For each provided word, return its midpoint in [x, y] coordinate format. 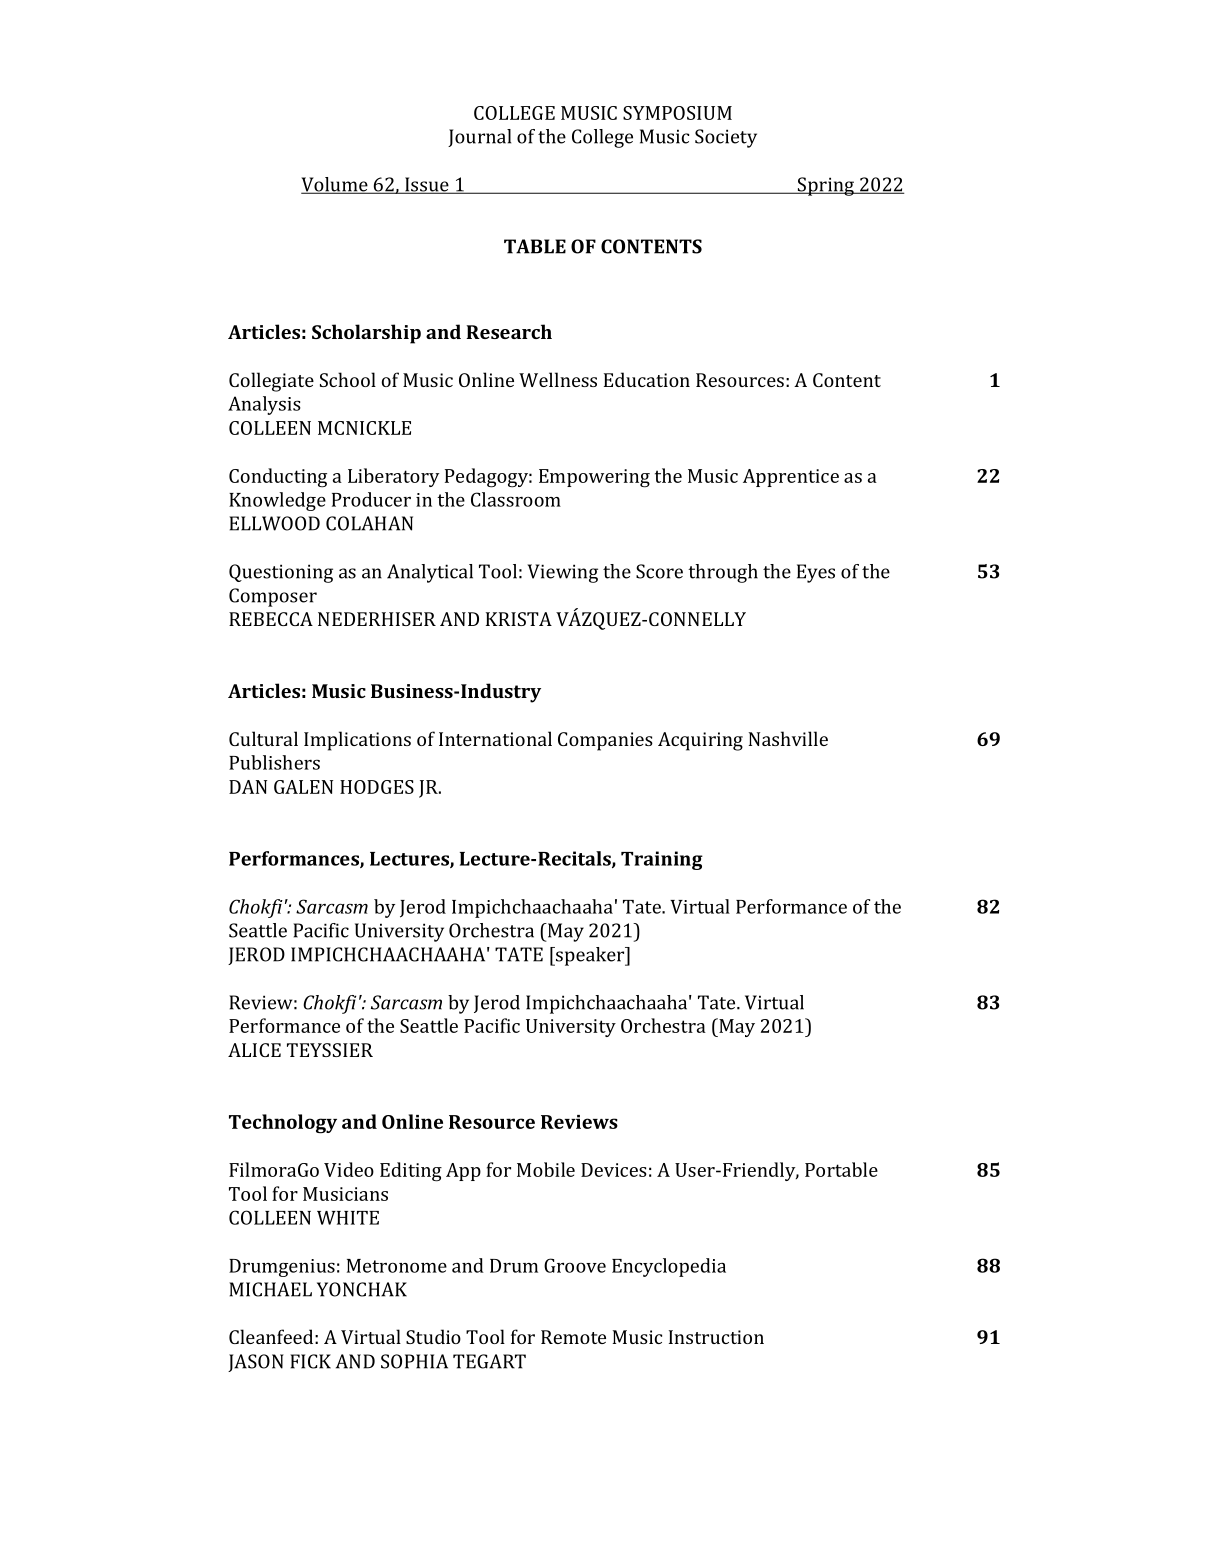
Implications [357, 741]
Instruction [716, 1337]
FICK [310, 1361]
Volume [335, 185]
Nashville [788, 738]
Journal [479, 138]
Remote [573, 1337]
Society [726, 138]
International [495, 738]
